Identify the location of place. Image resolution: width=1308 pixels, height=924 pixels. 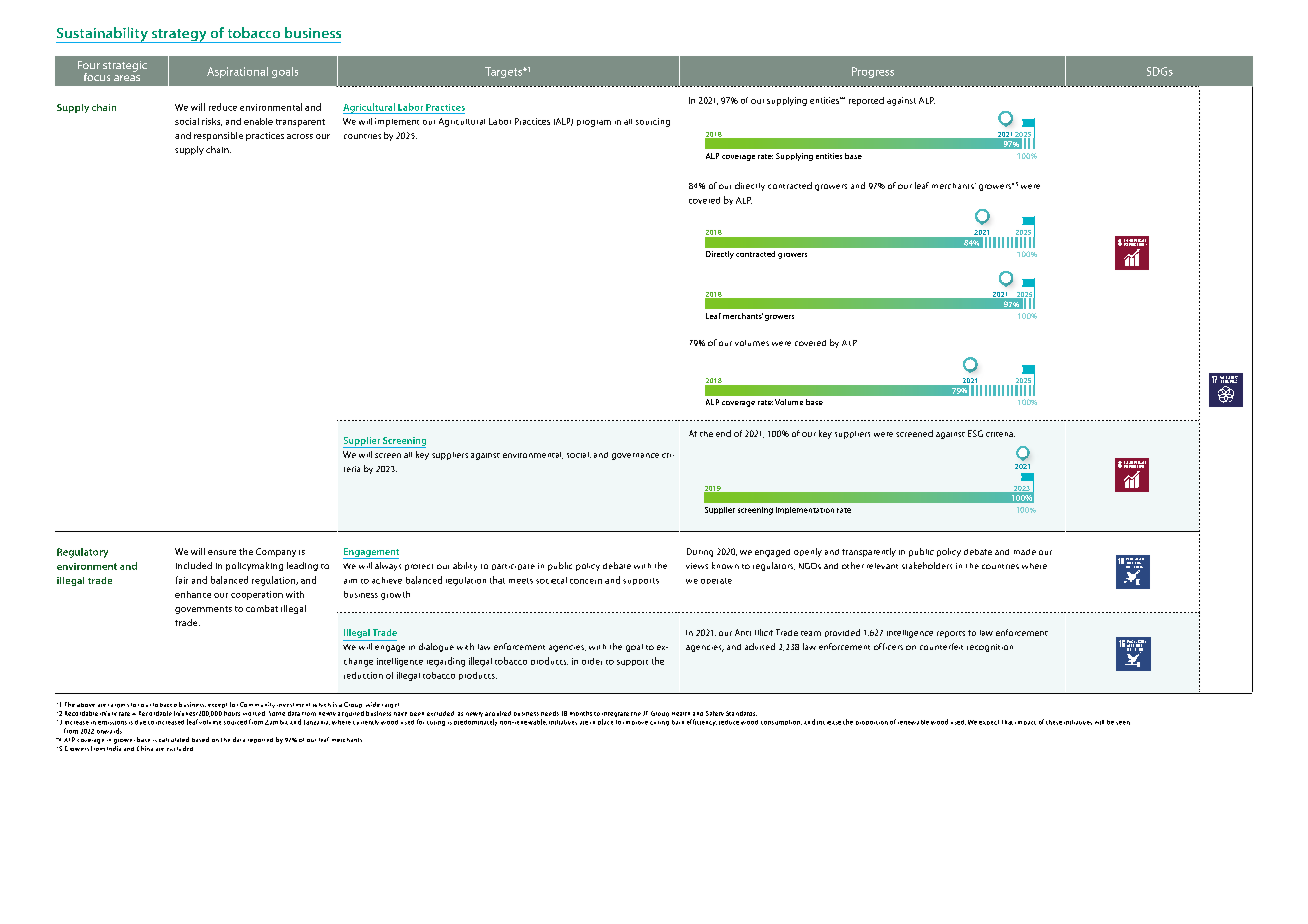
(605, 722).
